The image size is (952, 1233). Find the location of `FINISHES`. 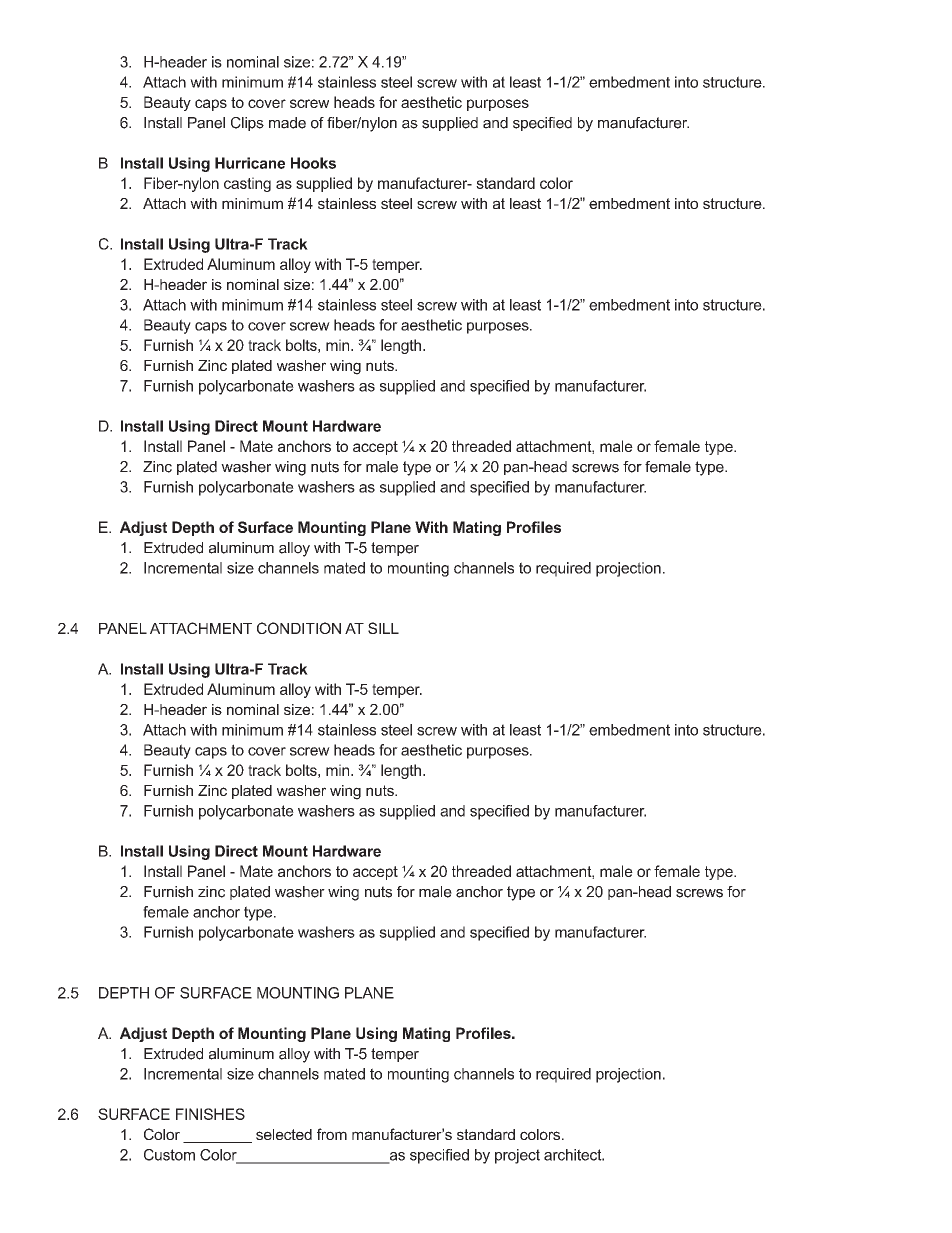

FINISHES is located at coordinates (210, 1114).
